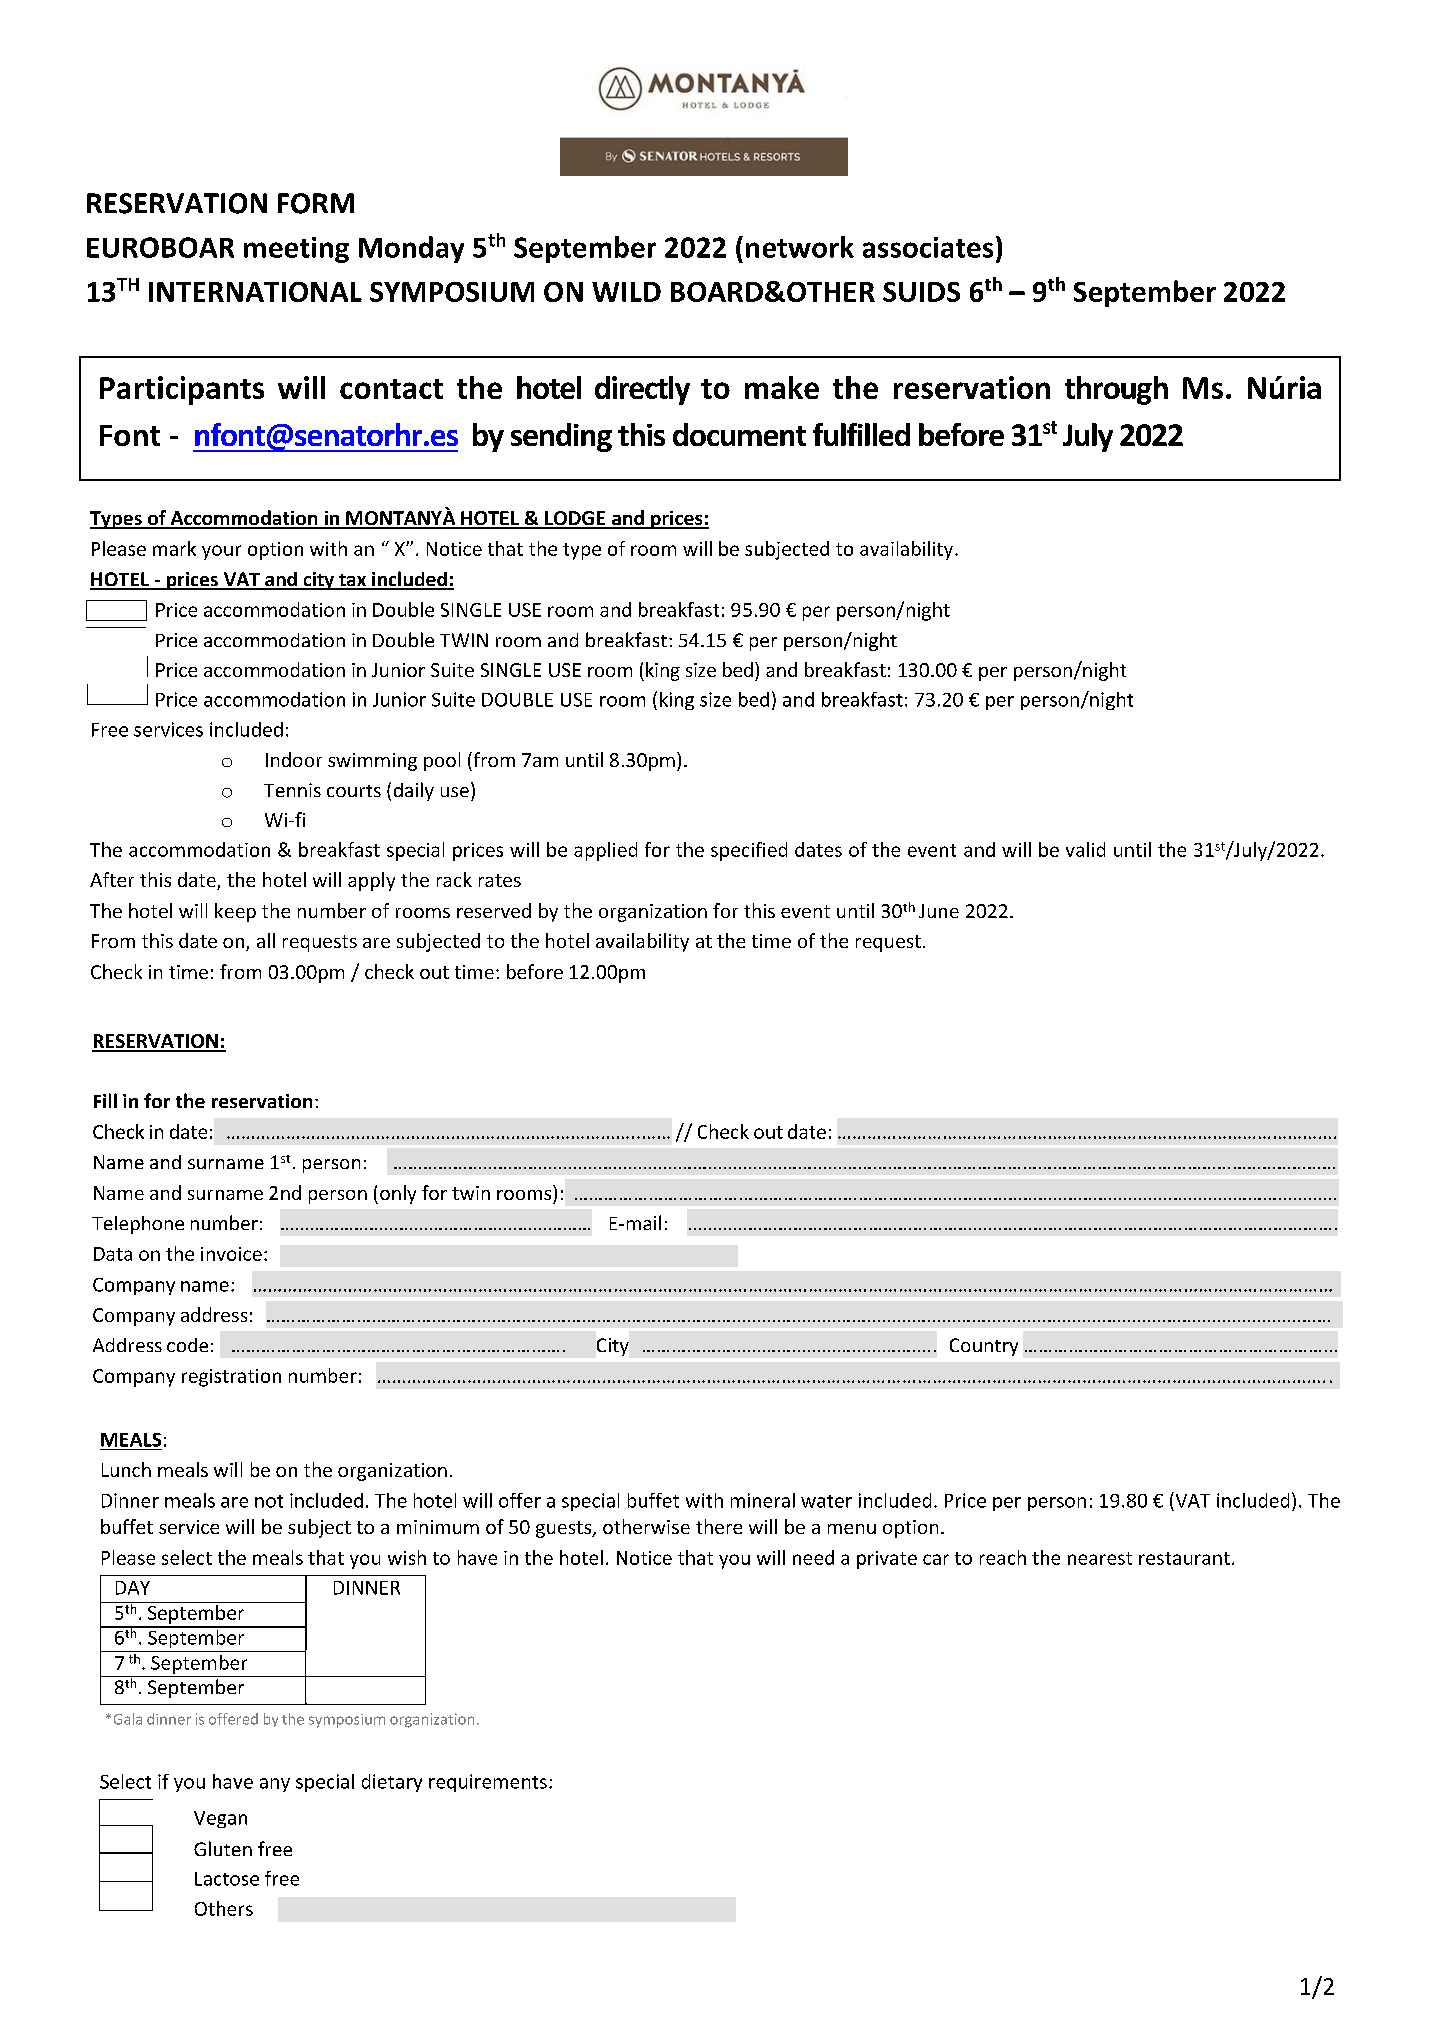 This screenshot has width=1438, height=2033. Describe the element at coordinates (1085, 849) in the screenshot. I see `valid` at that location.
